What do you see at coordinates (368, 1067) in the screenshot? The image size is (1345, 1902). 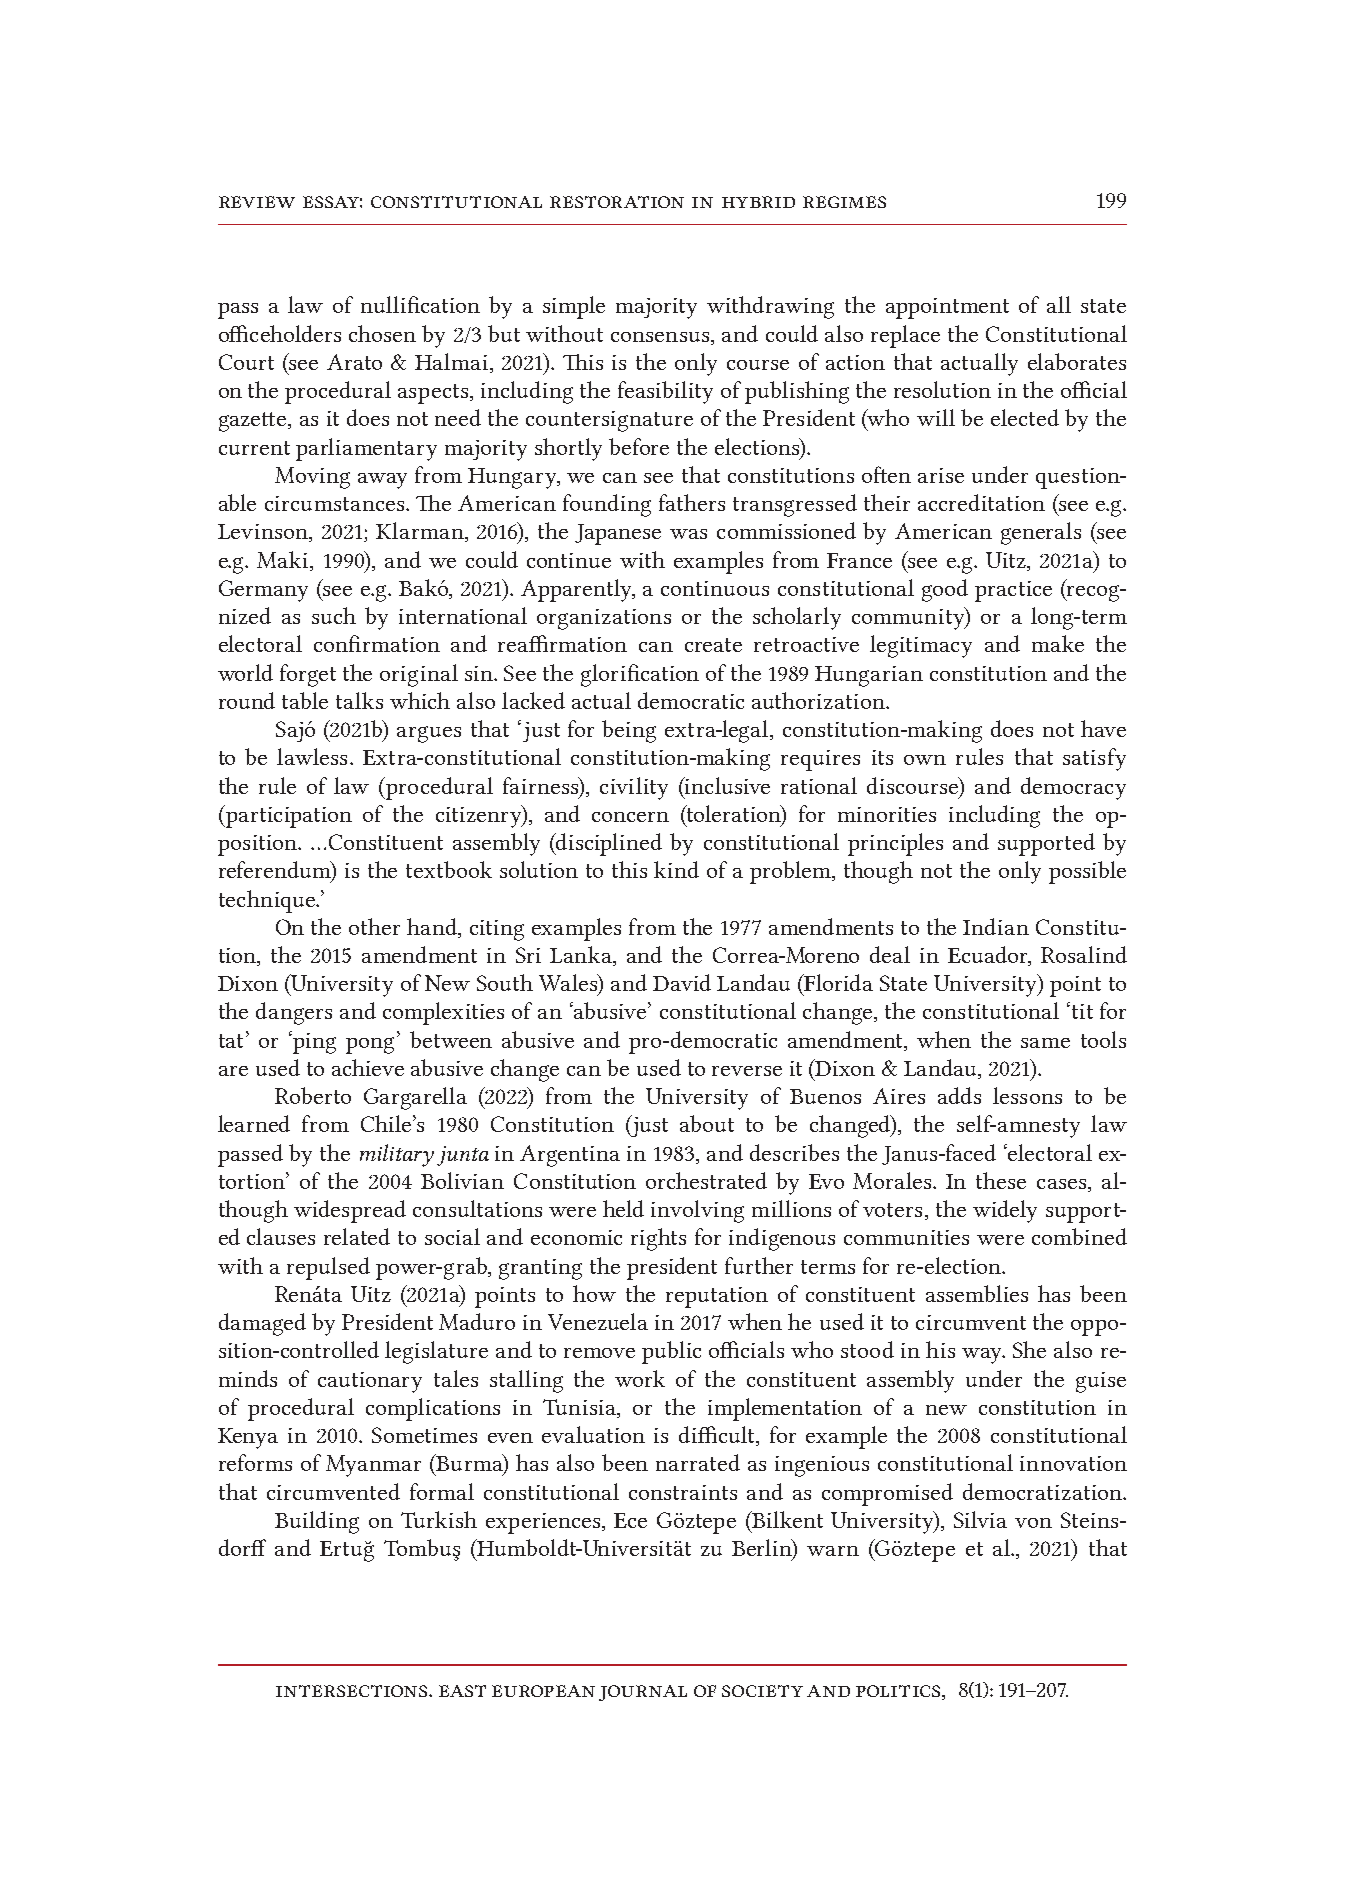 I see `achieve` at bounding box center [368, 1067].
